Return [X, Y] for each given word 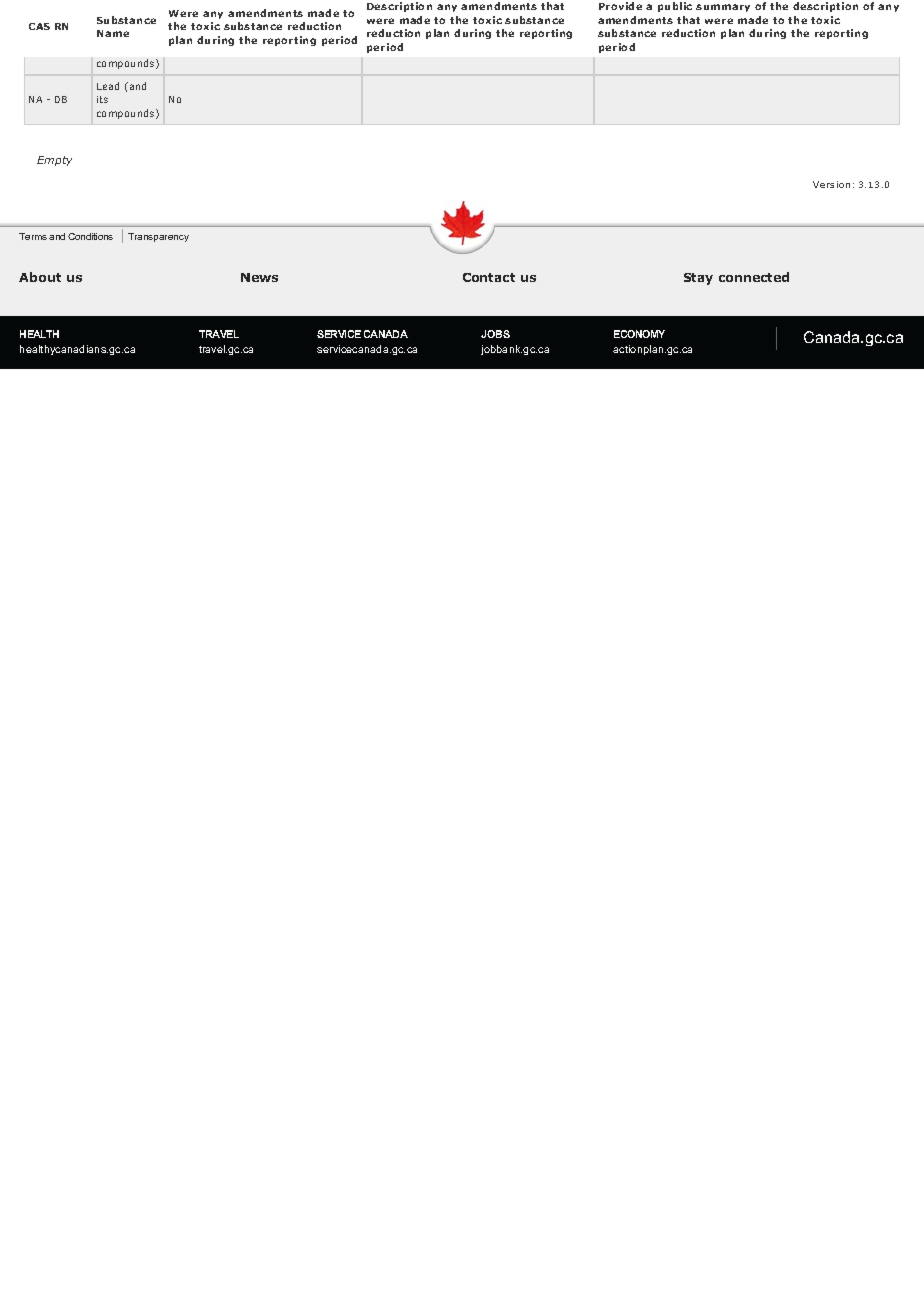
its [102, 99]
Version [831, 184]
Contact [489, 277]
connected [754, 277]
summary [723, 8]
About [40, 277]
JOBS [495, 334]
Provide [620, 6]
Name [113, 33]
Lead [108, 86]
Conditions [90, 236]
